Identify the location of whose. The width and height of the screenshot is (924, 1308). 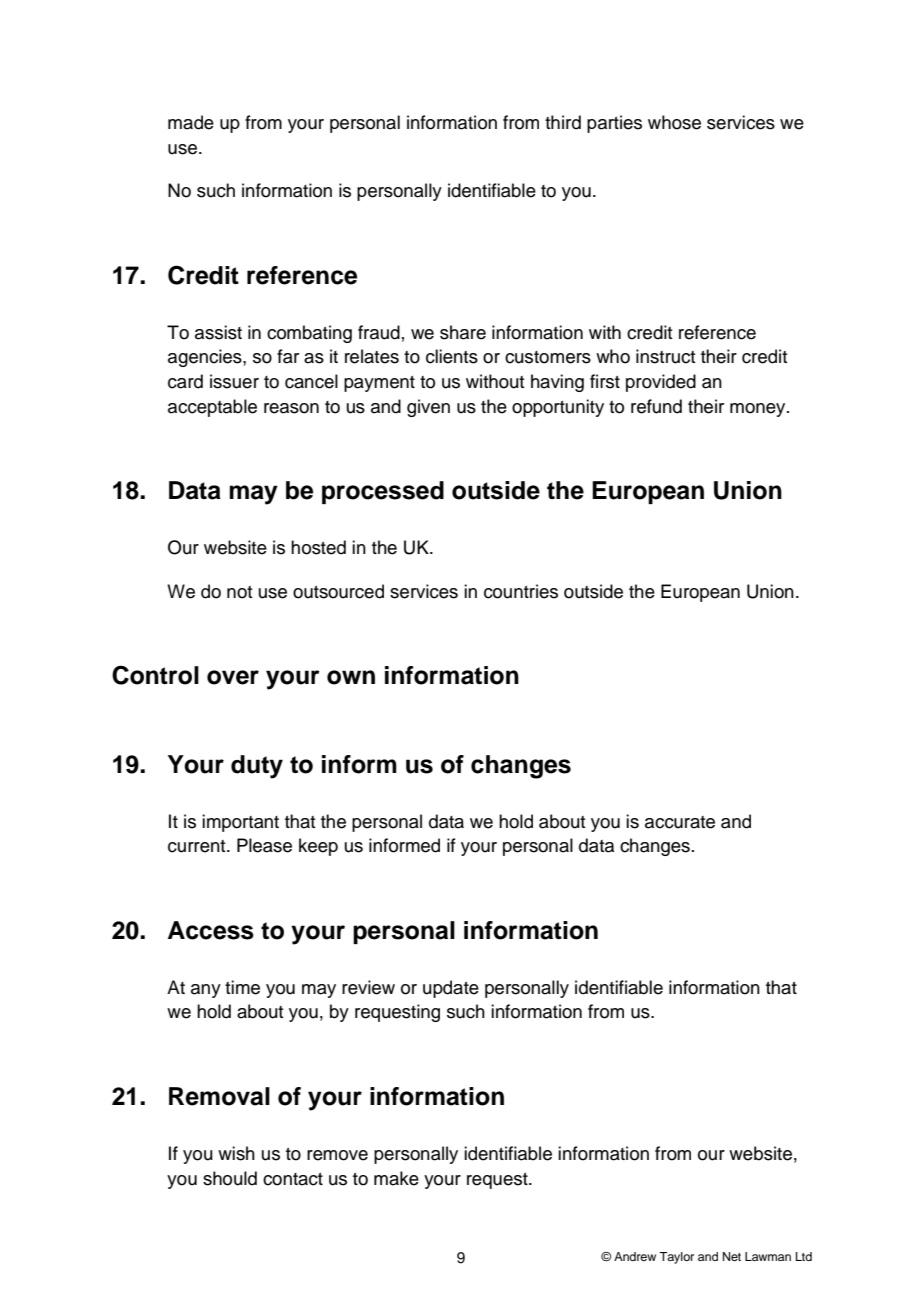
(674, 122).
